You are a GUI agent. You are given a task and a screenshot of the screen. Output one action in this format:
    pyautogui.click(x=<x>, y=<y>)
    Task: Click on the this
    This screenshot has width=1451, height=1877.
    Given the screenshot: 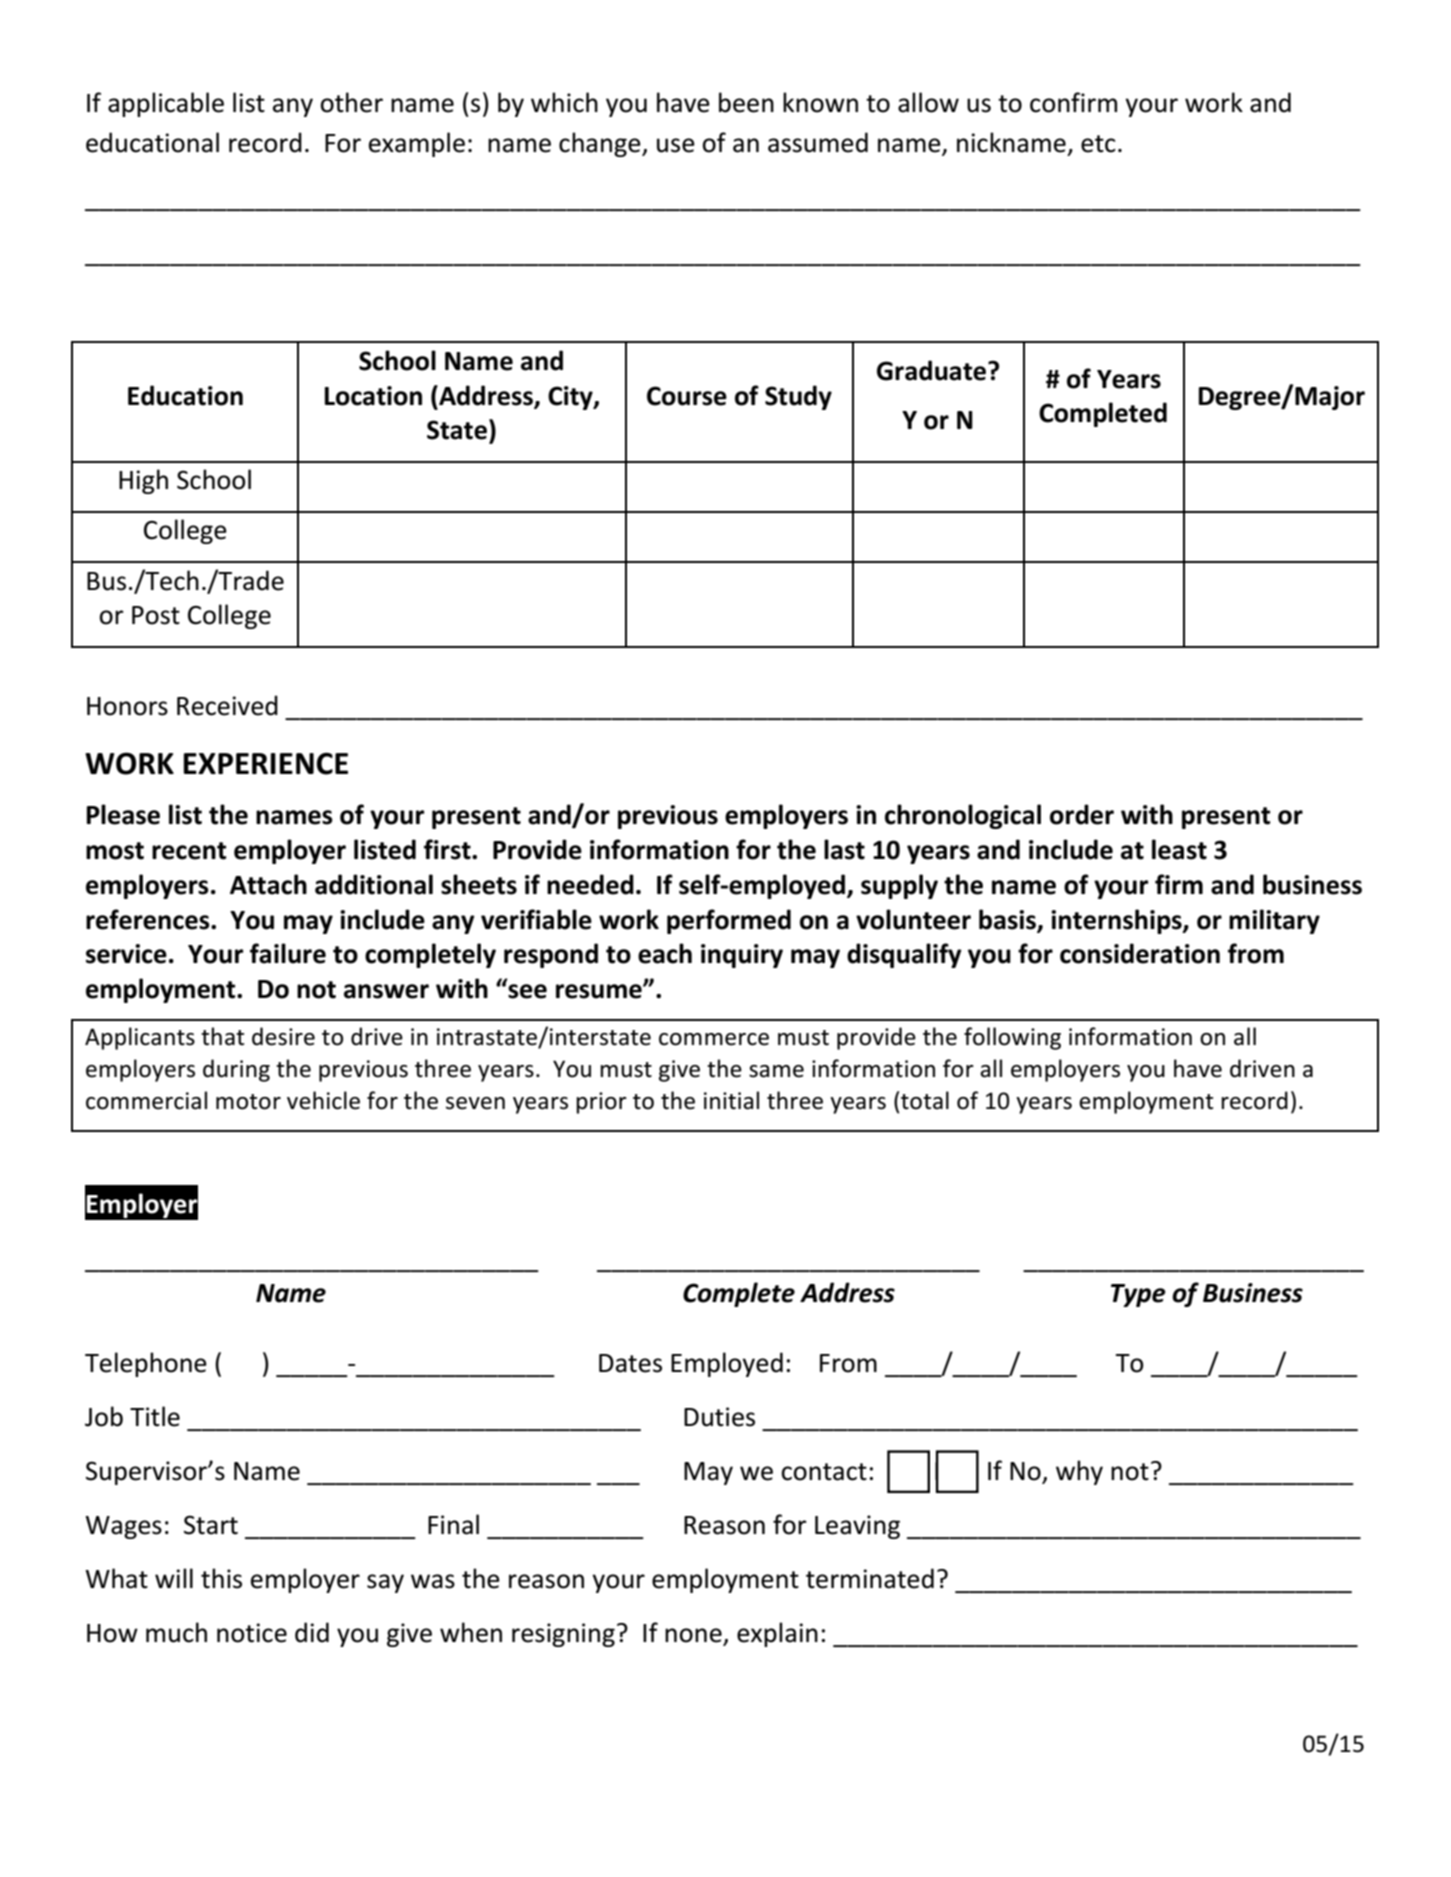 What is the action you would take?
    pyautogui.click(x=221, y=1578)
